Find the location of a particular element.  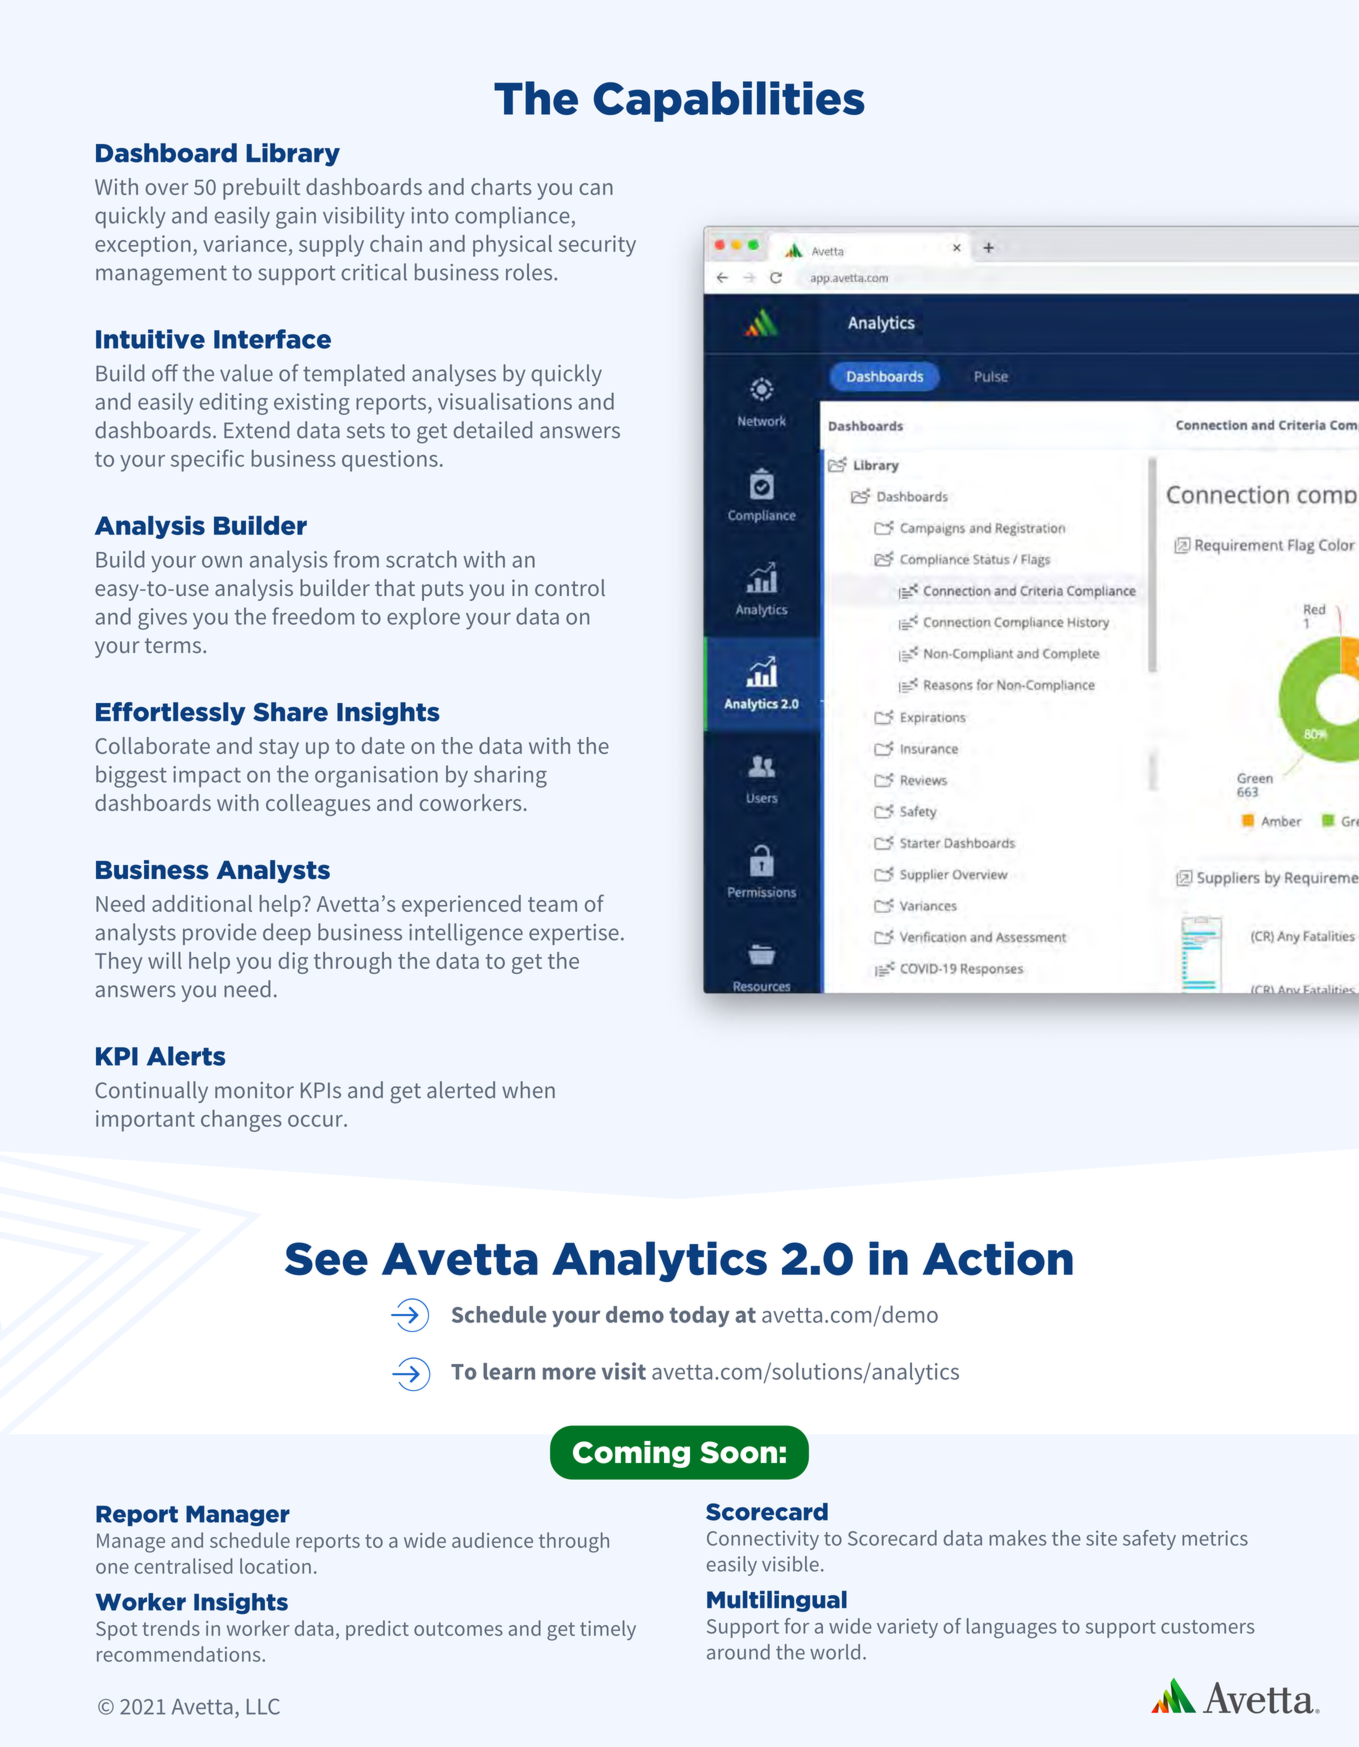

can is located at coordinates (596, 189).
